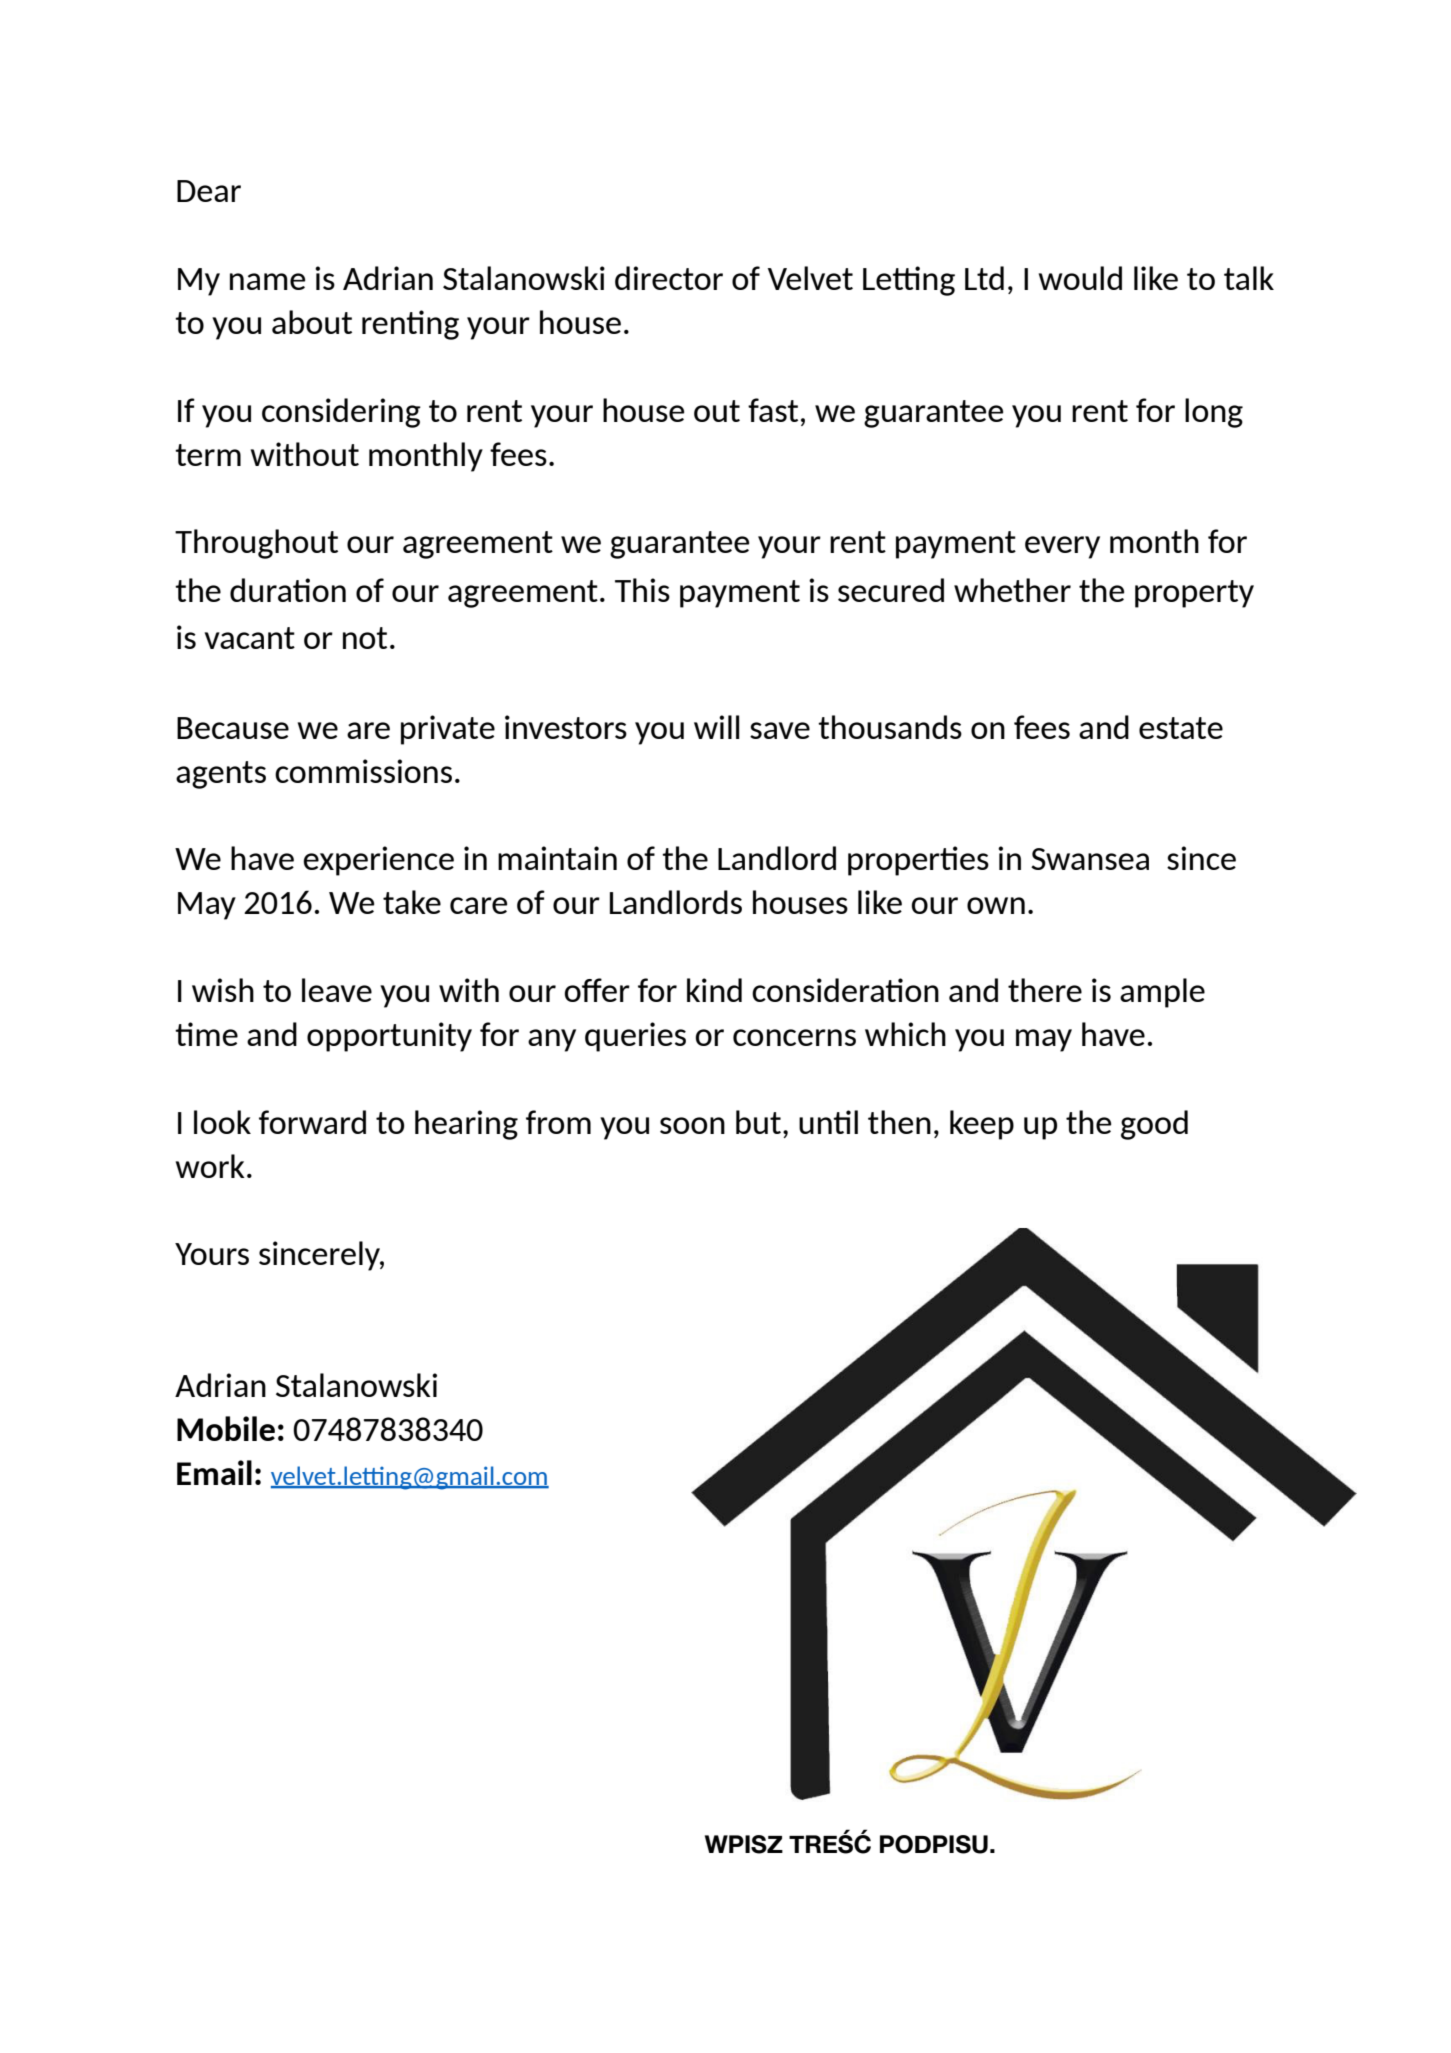  What do you see at coordinates (669, 278) in the document?
I see `director` at bounding box center [669, 278].
